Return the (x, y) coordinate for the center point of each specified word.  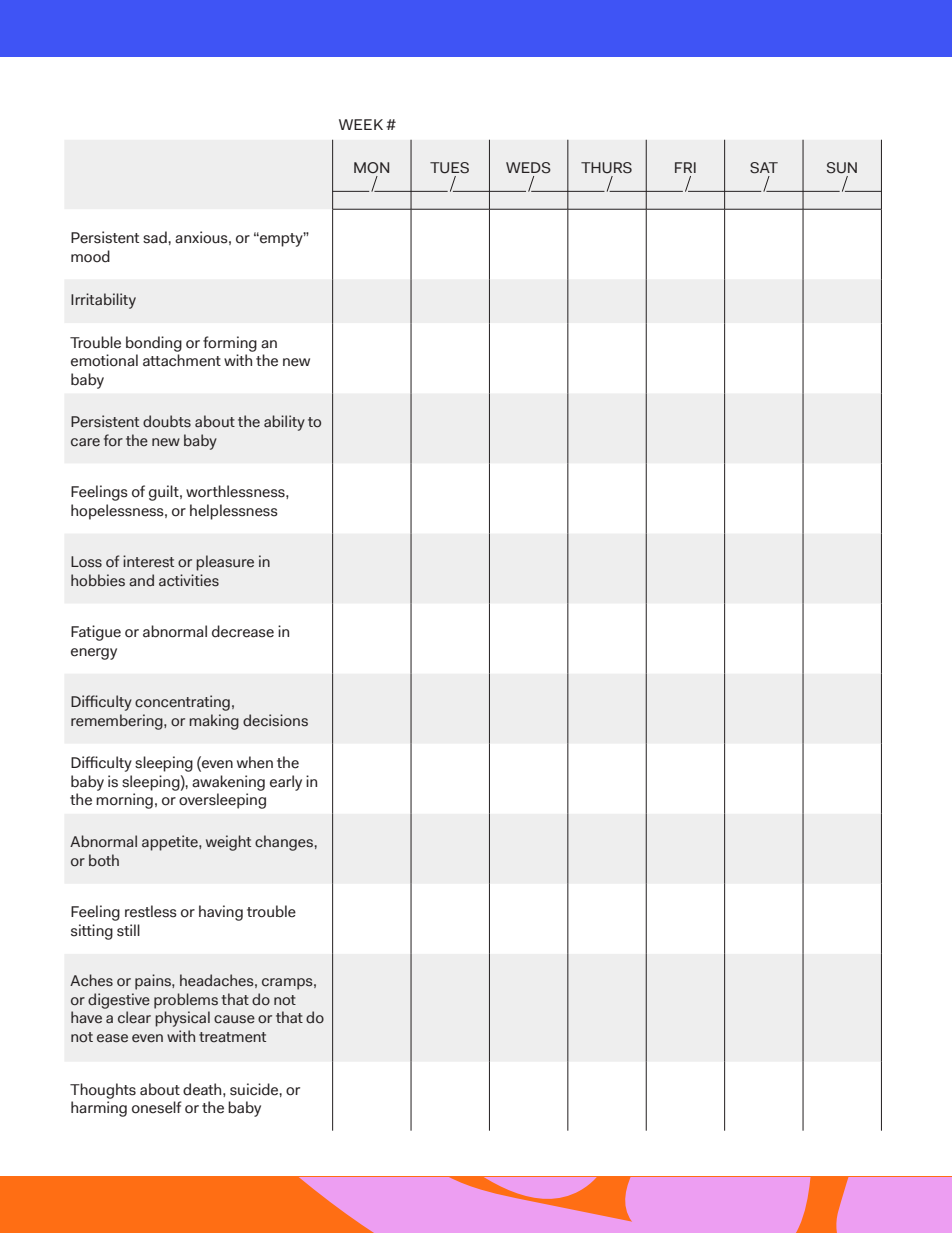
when (255, 762)
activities (189, 580)
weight (228, 843)
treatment (232, 1037)
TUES (449, 168)
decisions (275, 720)
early (286, 783)
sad (156, 237)
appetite (171, 843)
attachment (182, 360)
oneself (156, 1107)
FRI (685, 167)
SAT (764, 168)
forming (230, 344)
